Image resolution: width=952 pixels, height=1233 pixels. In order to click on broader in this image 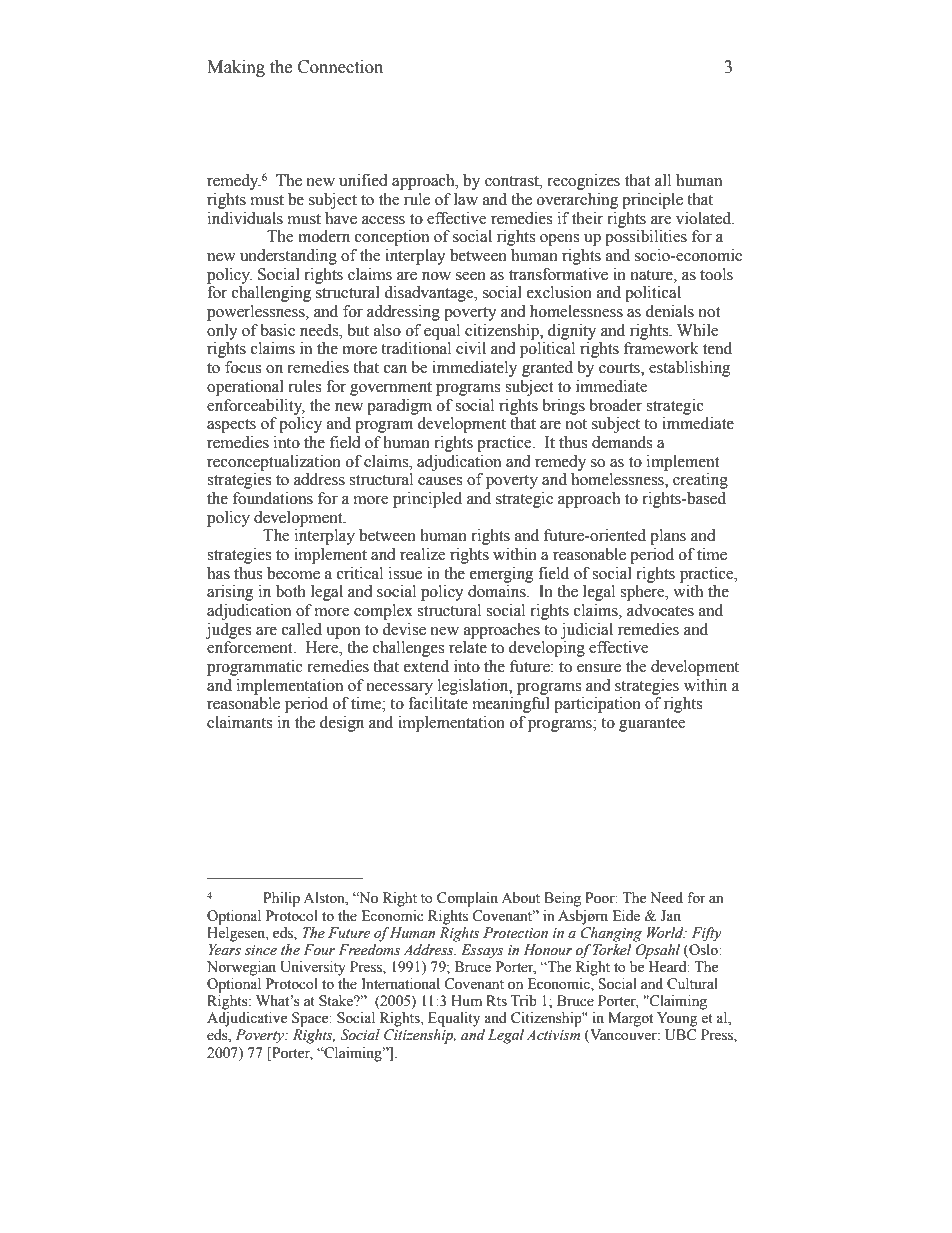, I will do `click(615, 405)`.
